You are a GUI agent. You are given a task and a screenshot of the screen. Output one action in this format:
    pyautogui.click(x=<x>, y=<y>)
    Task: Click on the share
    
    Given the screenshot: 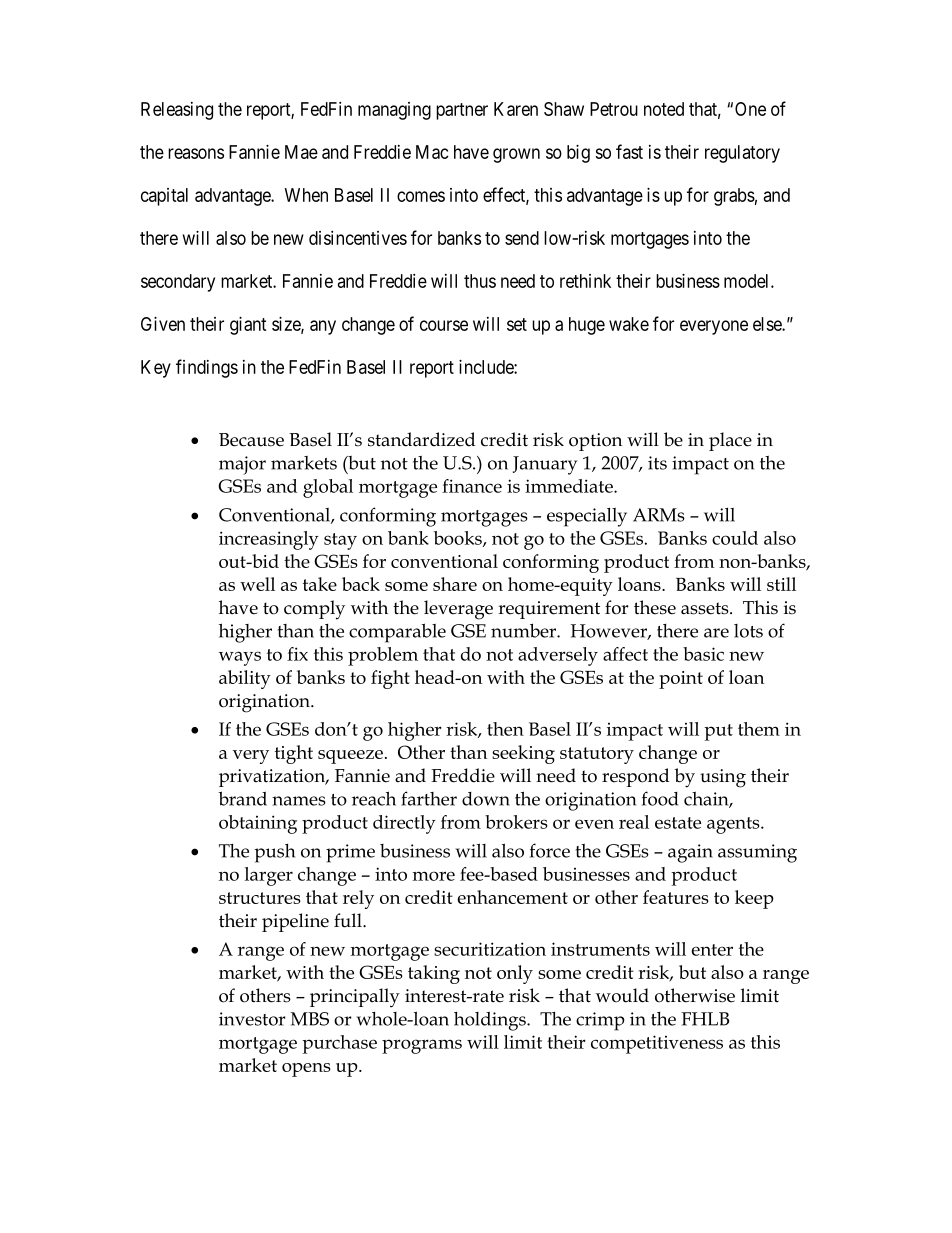 What is the action you would take?
    pyautogui.click(x=455, y=584)
